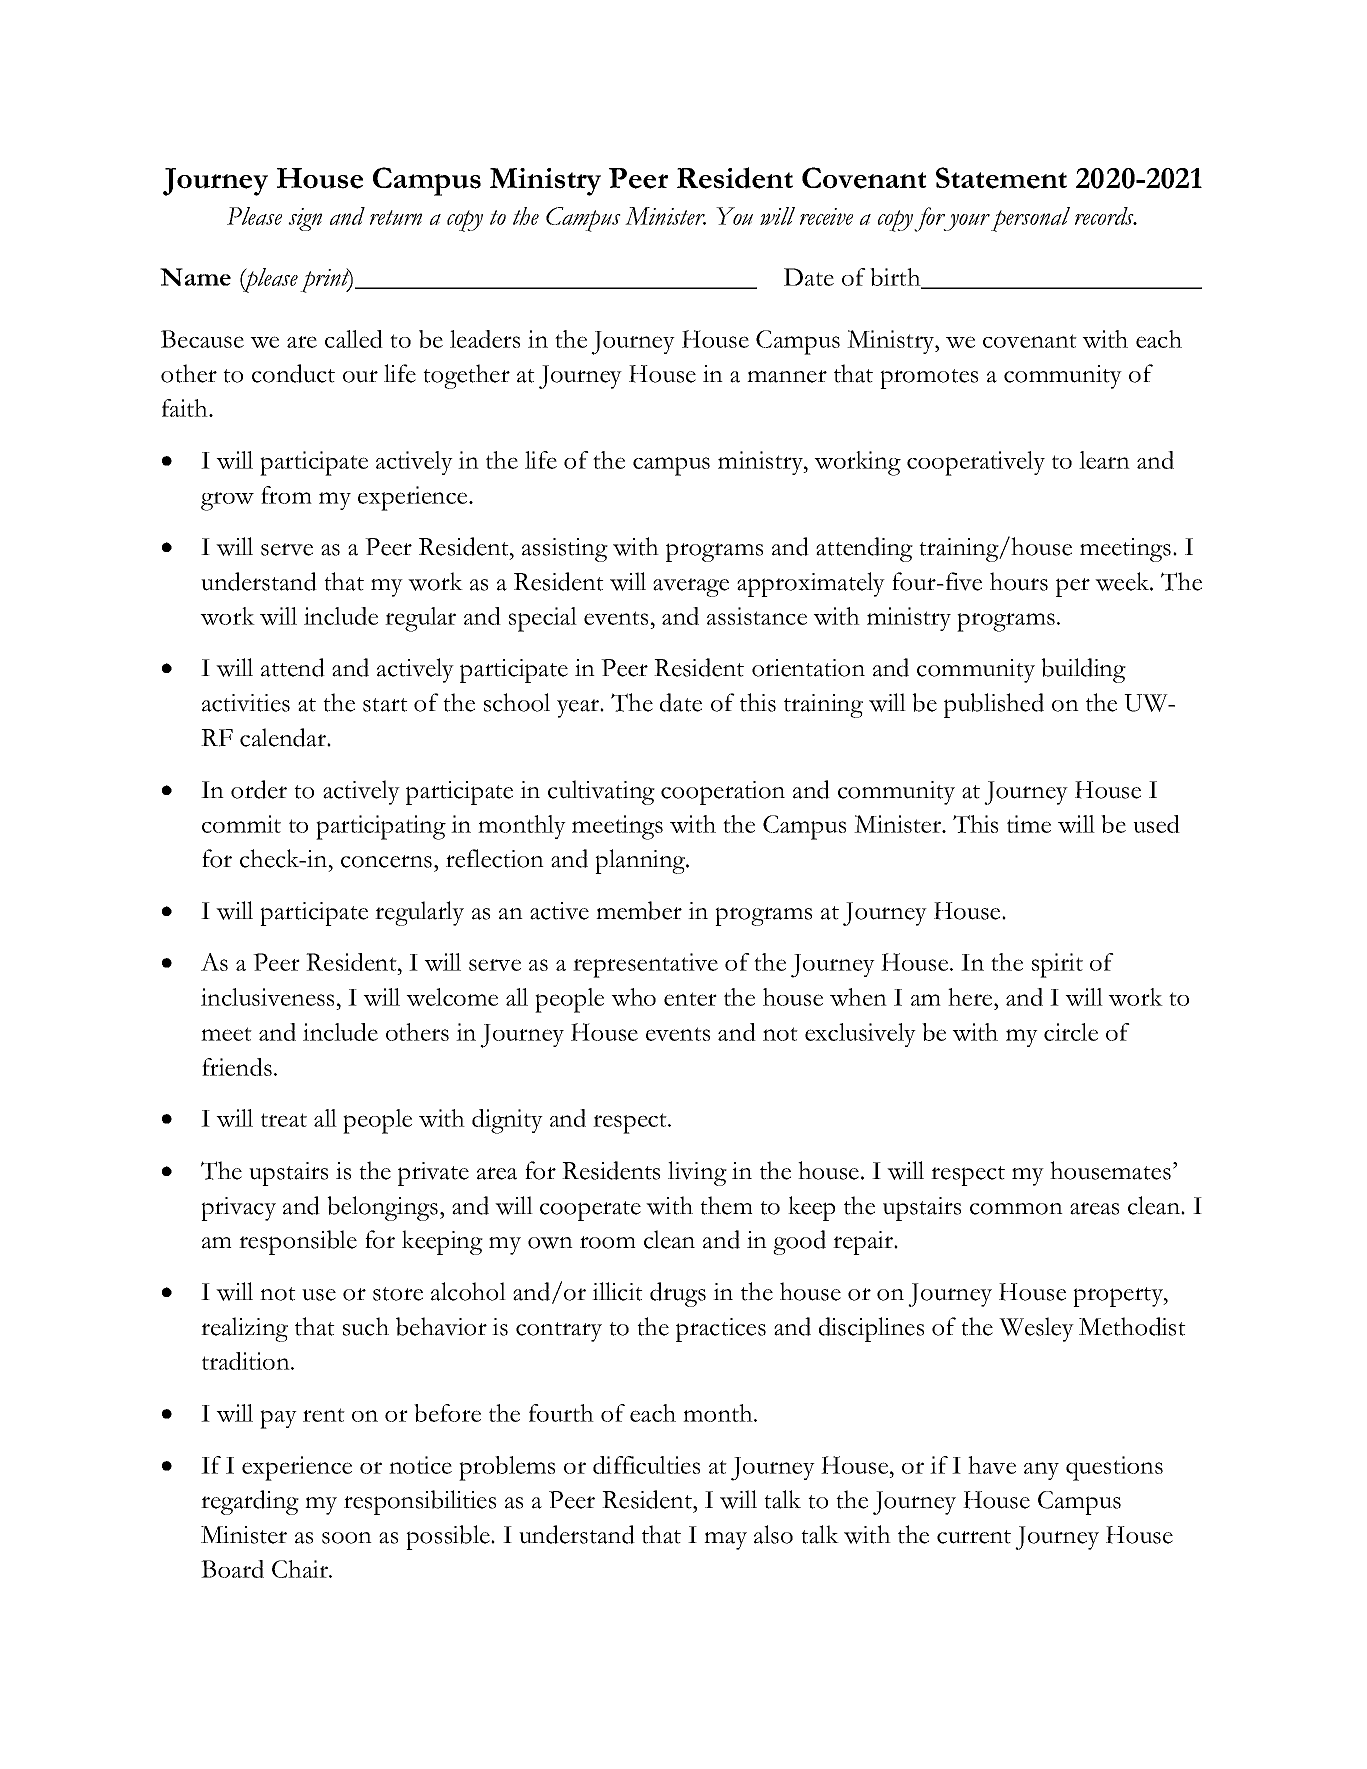  What do you see at coordinates (994, 705) in the page?
I see `published` at bounding box center [994, 705].
